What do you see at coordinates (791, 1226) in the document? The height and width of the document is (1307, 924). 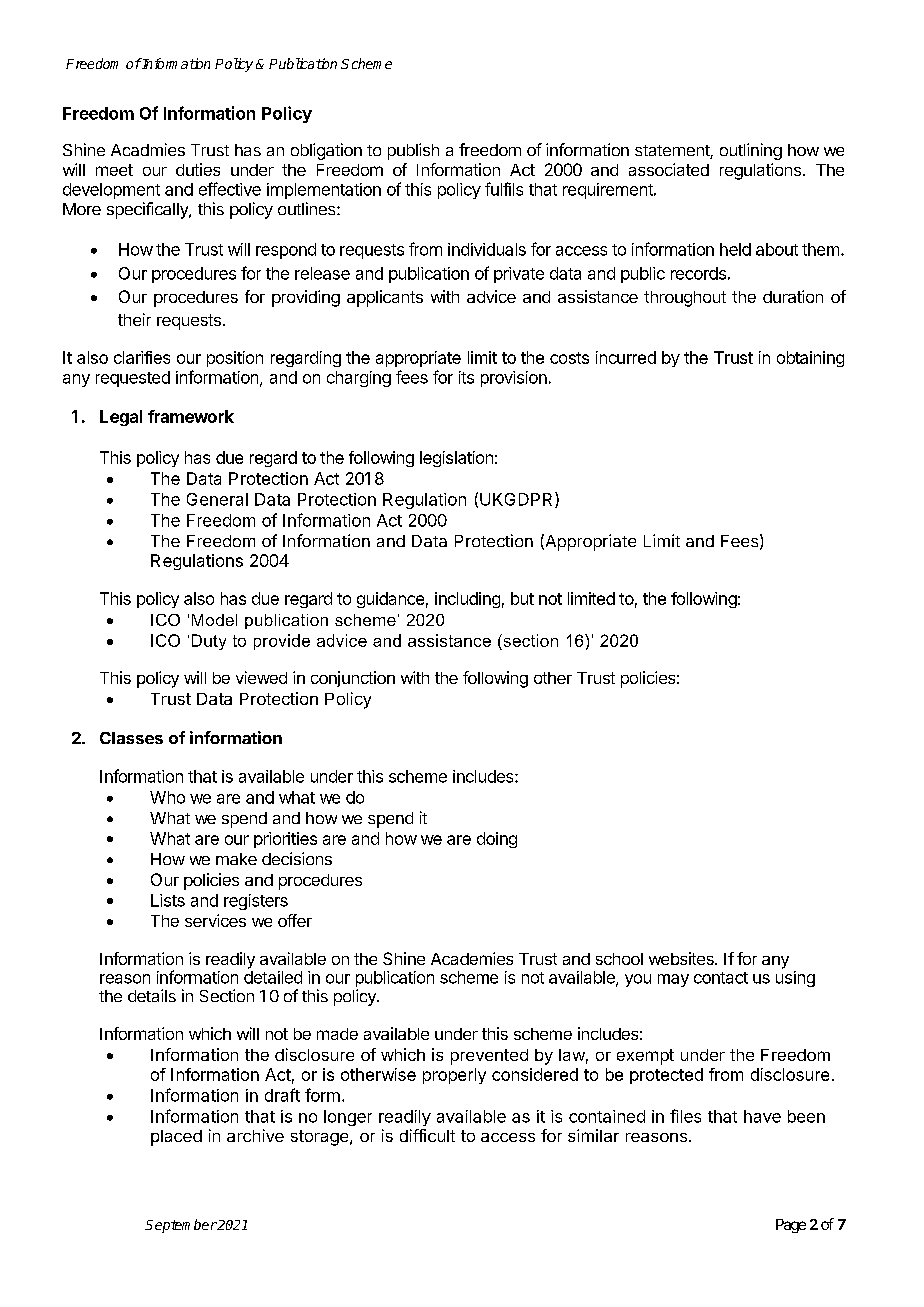 I see `Page` at bounding box center [791, 1226].
